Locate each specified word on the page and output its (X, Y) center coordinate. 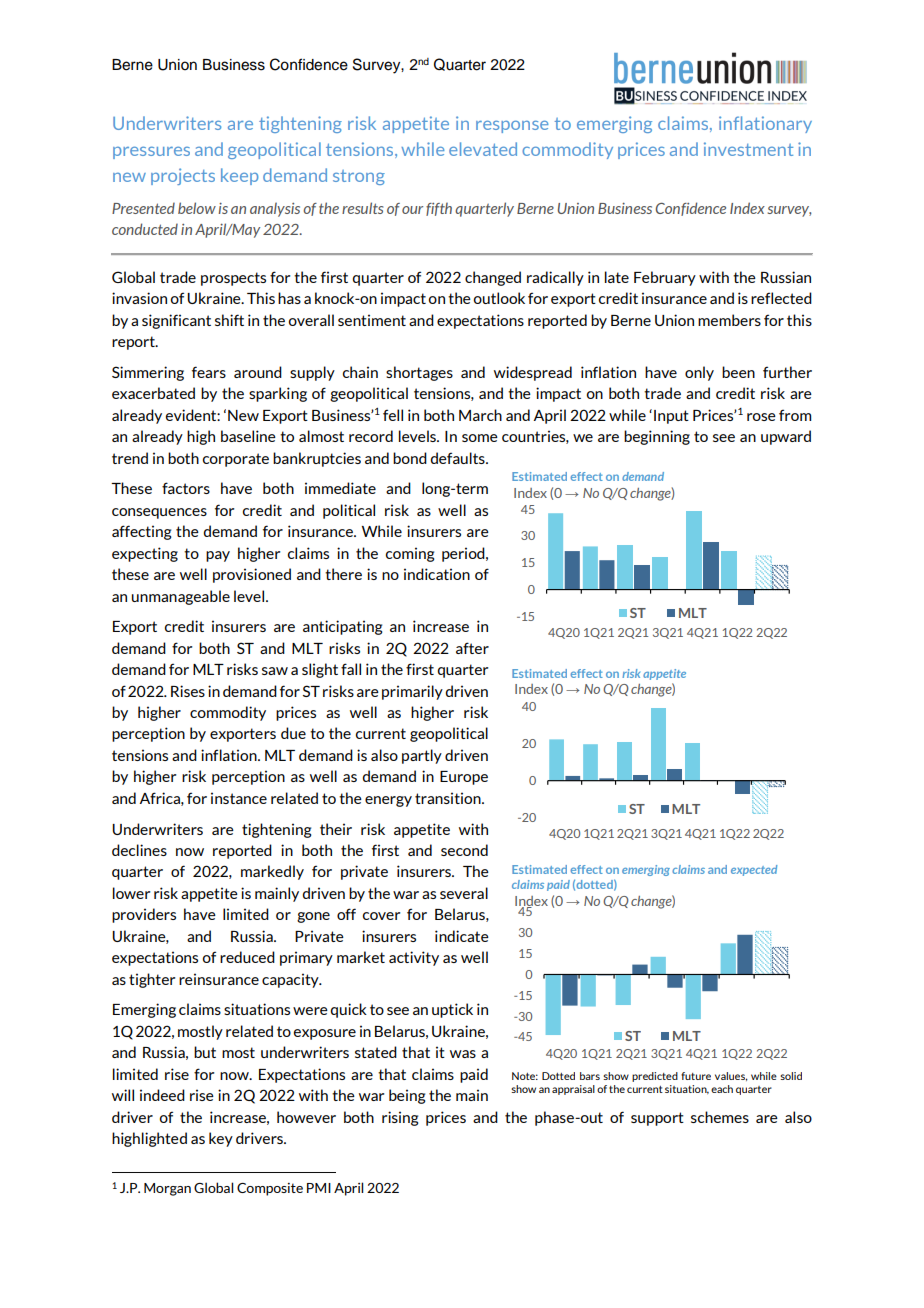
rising (400, 1118)
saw (275, 671)
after (472, 648)
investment (748, 149)
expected (754, 870)
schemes (720, 1117)
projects (183, 176)
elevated (483, 149)
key (221, 1139)
